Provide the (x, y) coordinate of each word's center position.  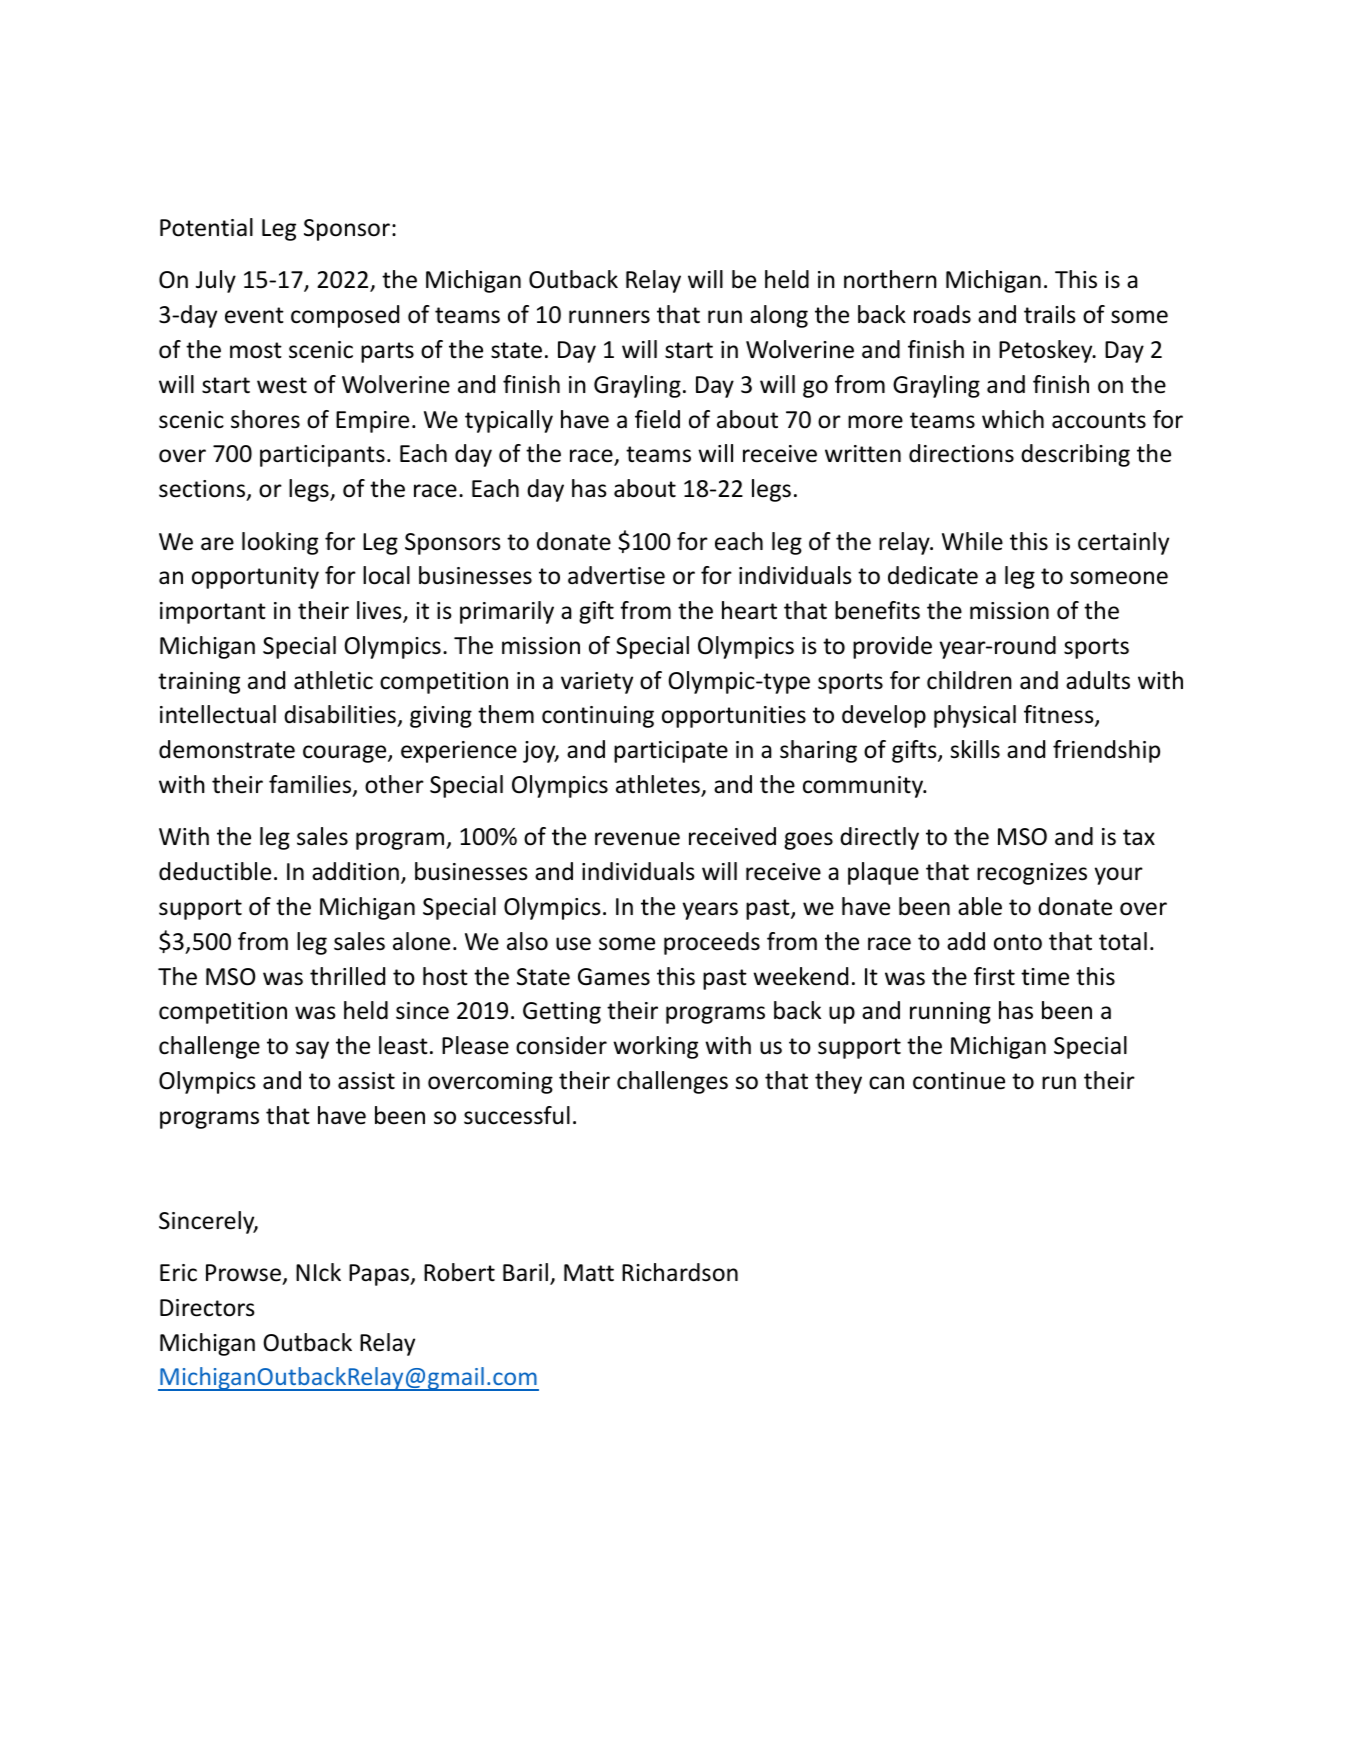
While (972, 541)
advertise (616, 575)
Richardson (680, 1272)
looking (280, 543)
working (655, 1047)
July (216, 281)
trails (1050, 314)
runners (609, 317)
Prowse (243, 1273)
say (312, 1050)
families (310, 784)
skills (975, 749)
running (950, 1013)
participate (671, 752)
